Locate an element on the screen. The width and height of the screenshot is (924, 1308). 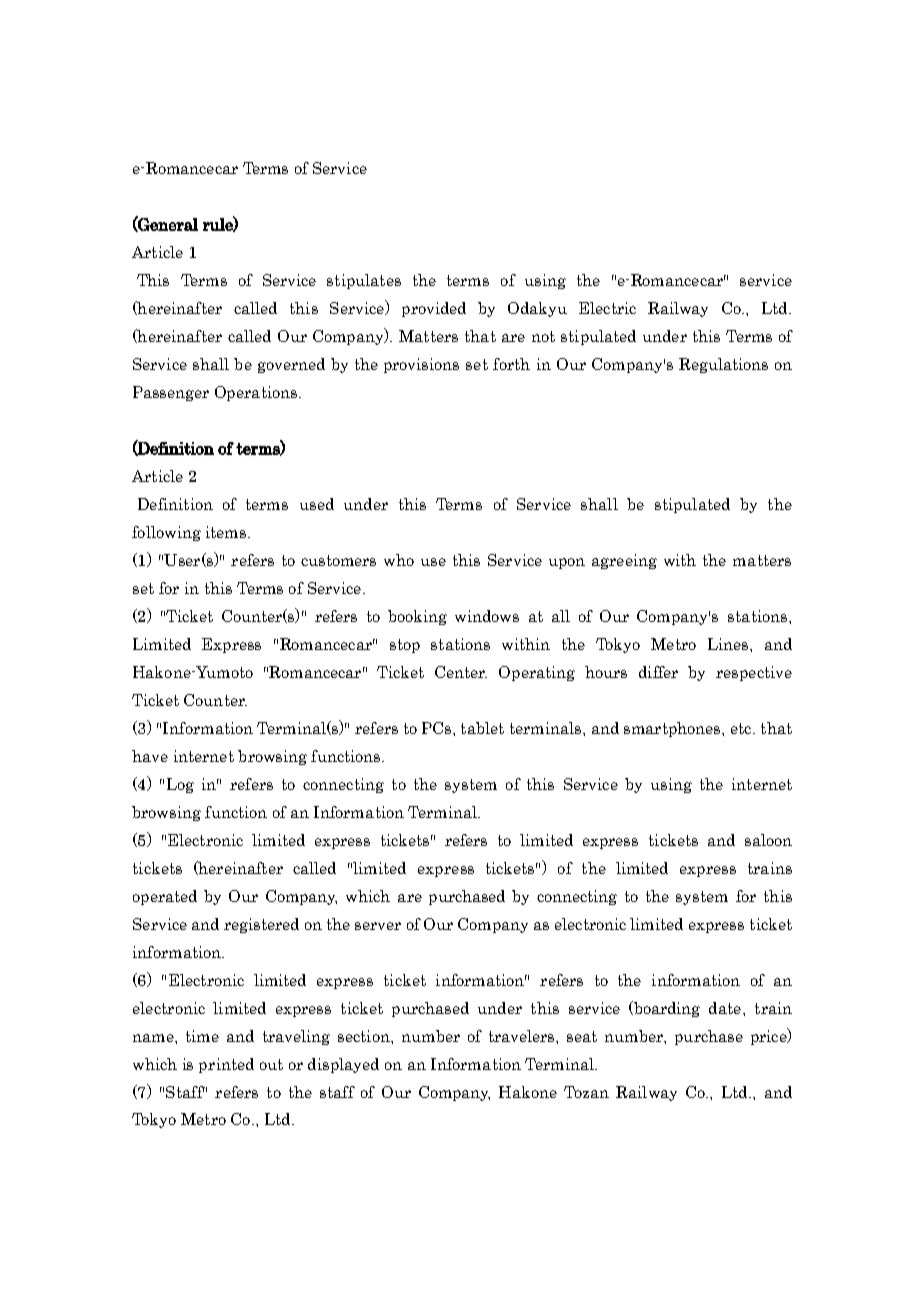
items is located at coordinates (227, 532).
